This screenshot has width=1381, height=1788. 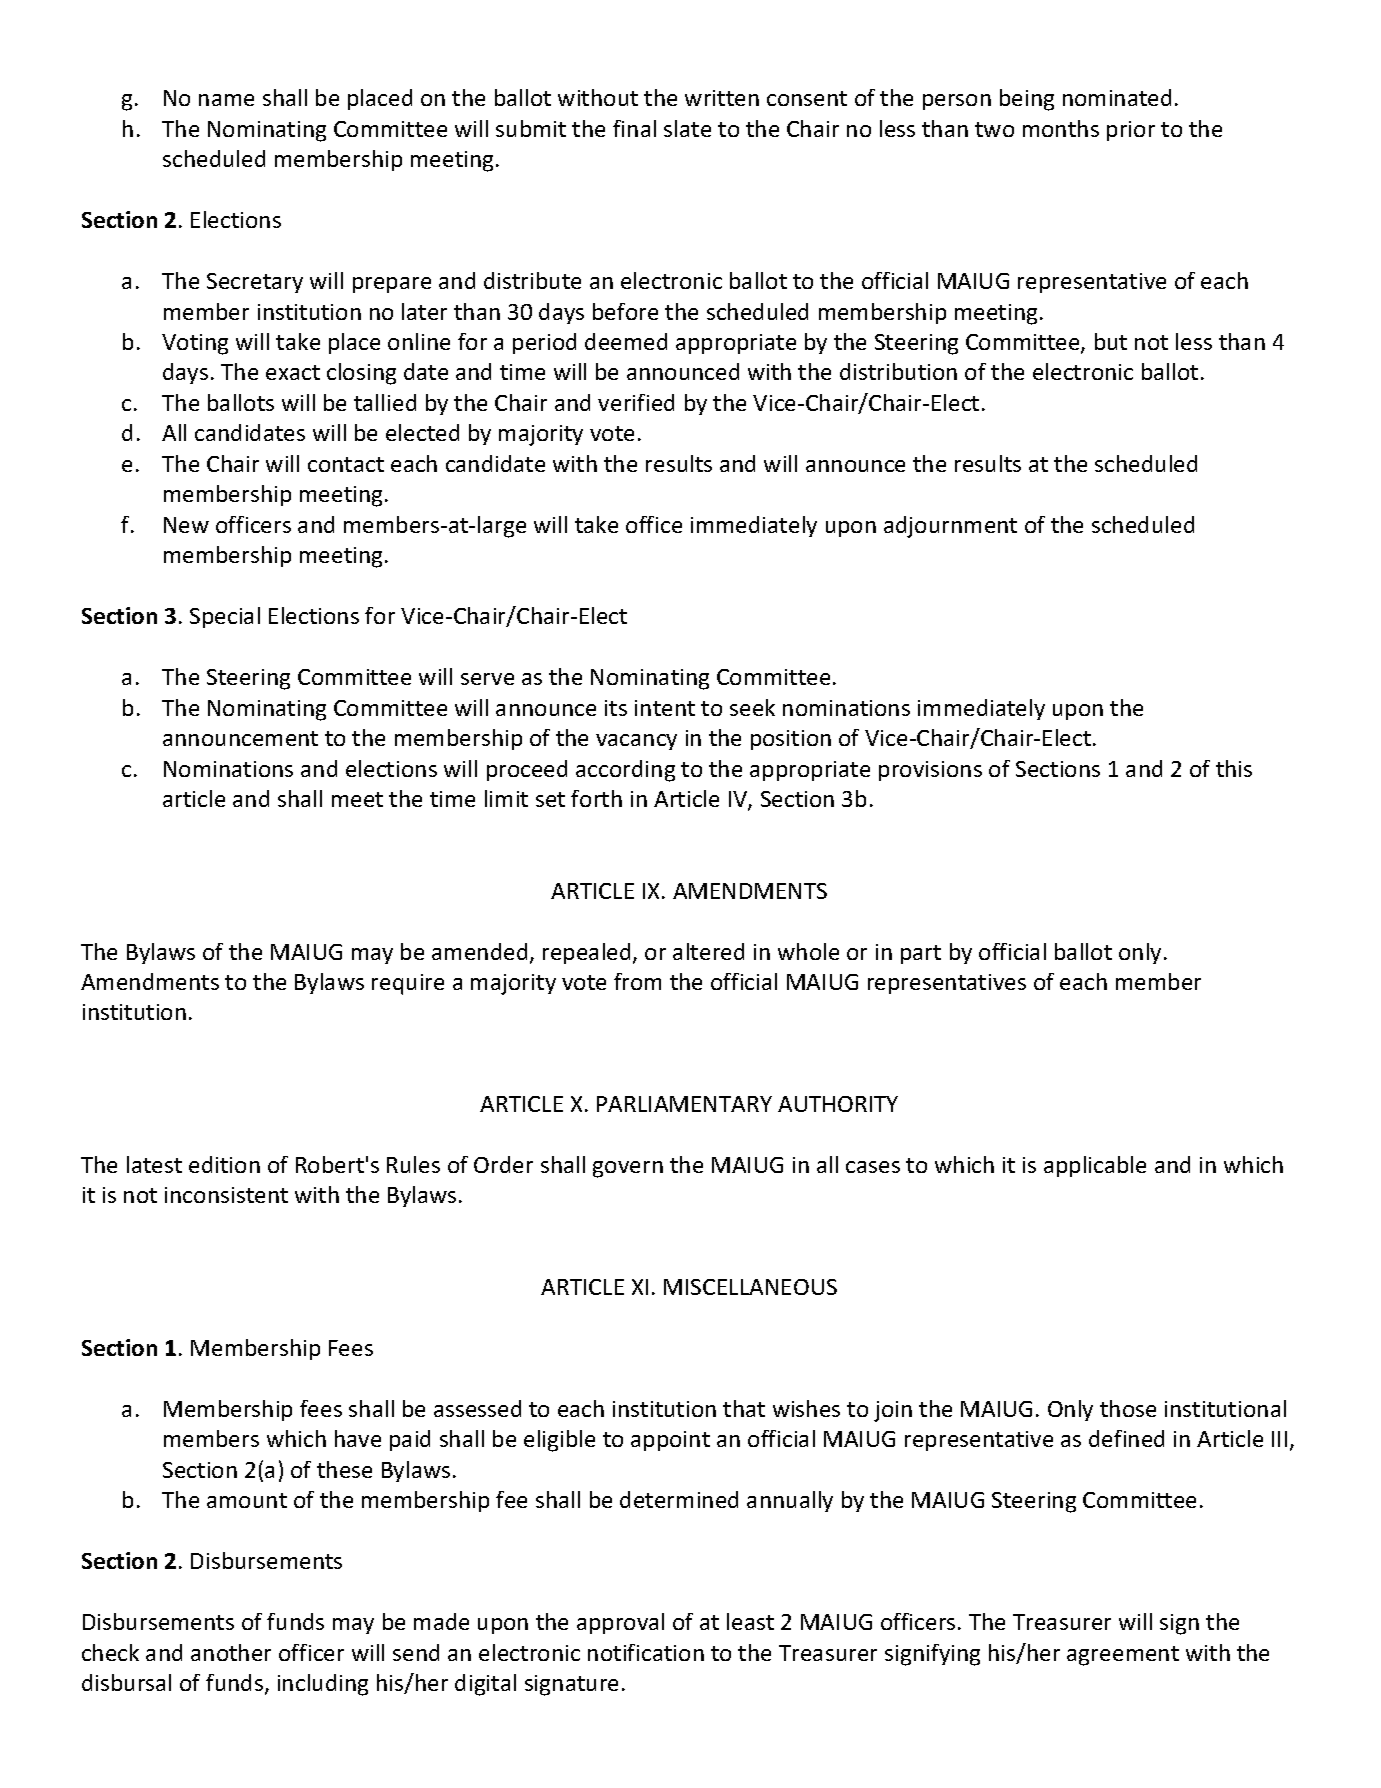 What do you see at coordinates (226, 100) in the screenshot?
I see `name` at bounding box center [226, 100].
